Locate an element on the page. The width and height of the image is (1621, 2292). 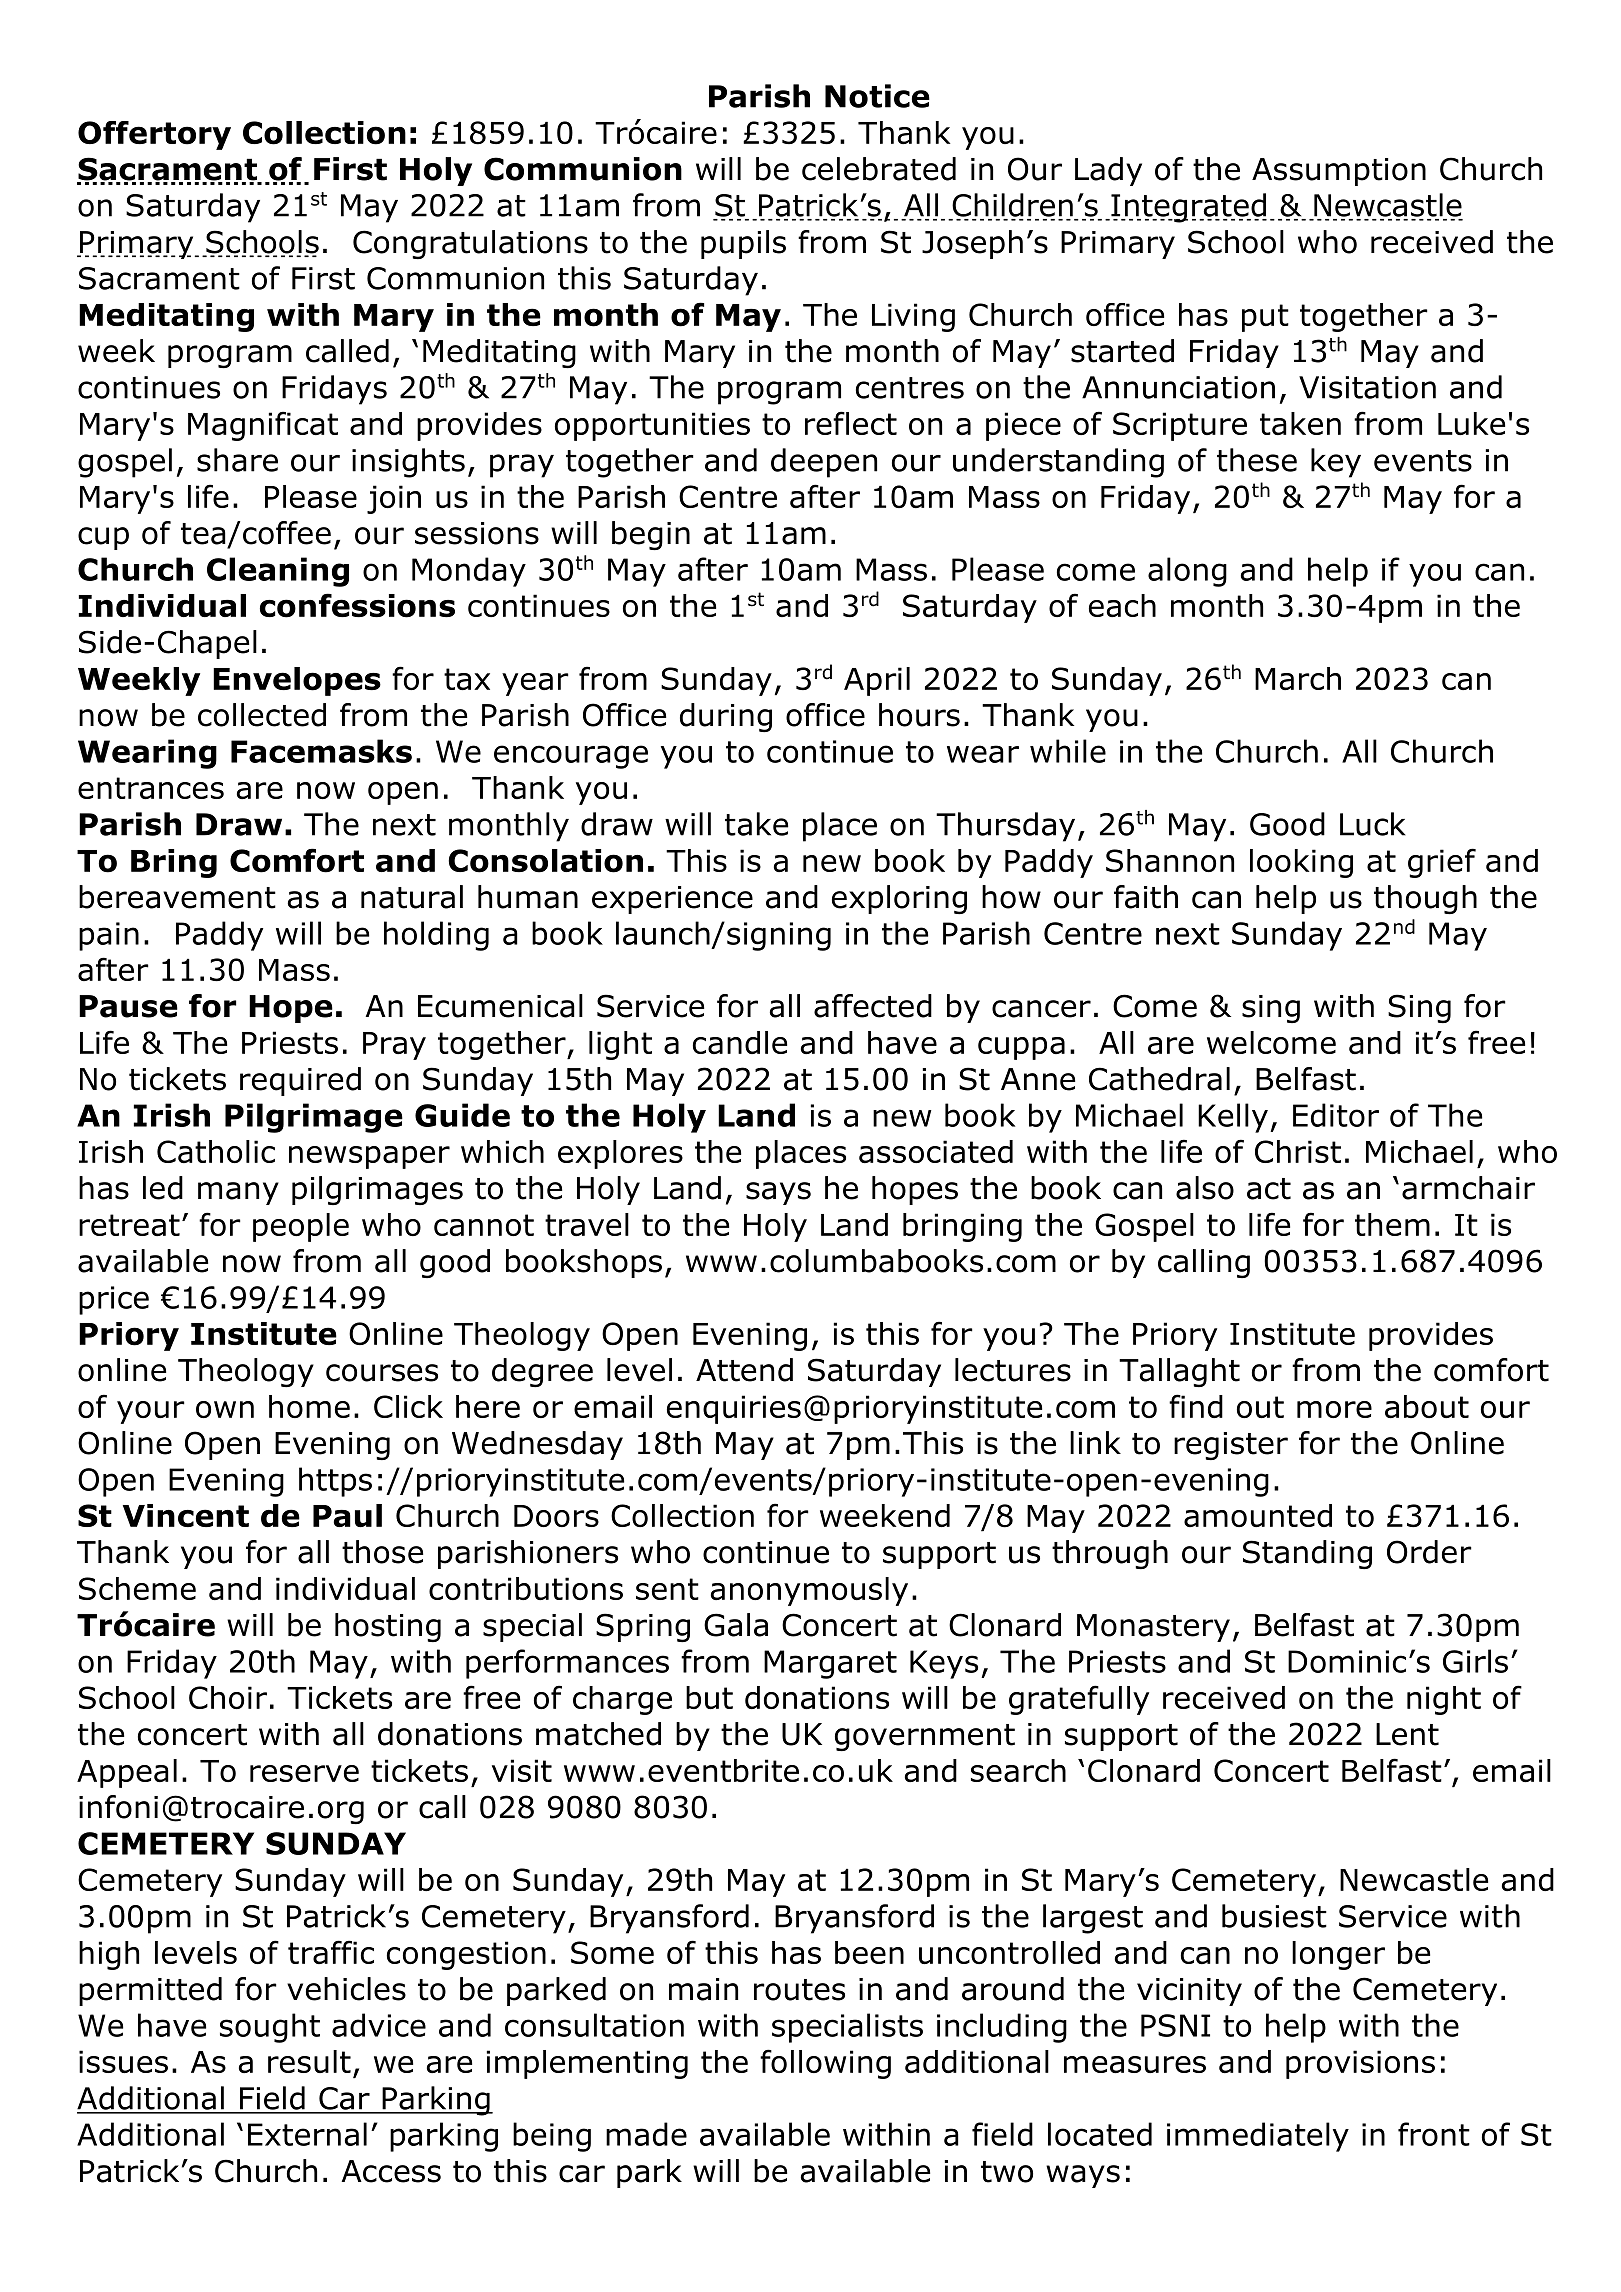
collected is located at coordinates (262, 715).
